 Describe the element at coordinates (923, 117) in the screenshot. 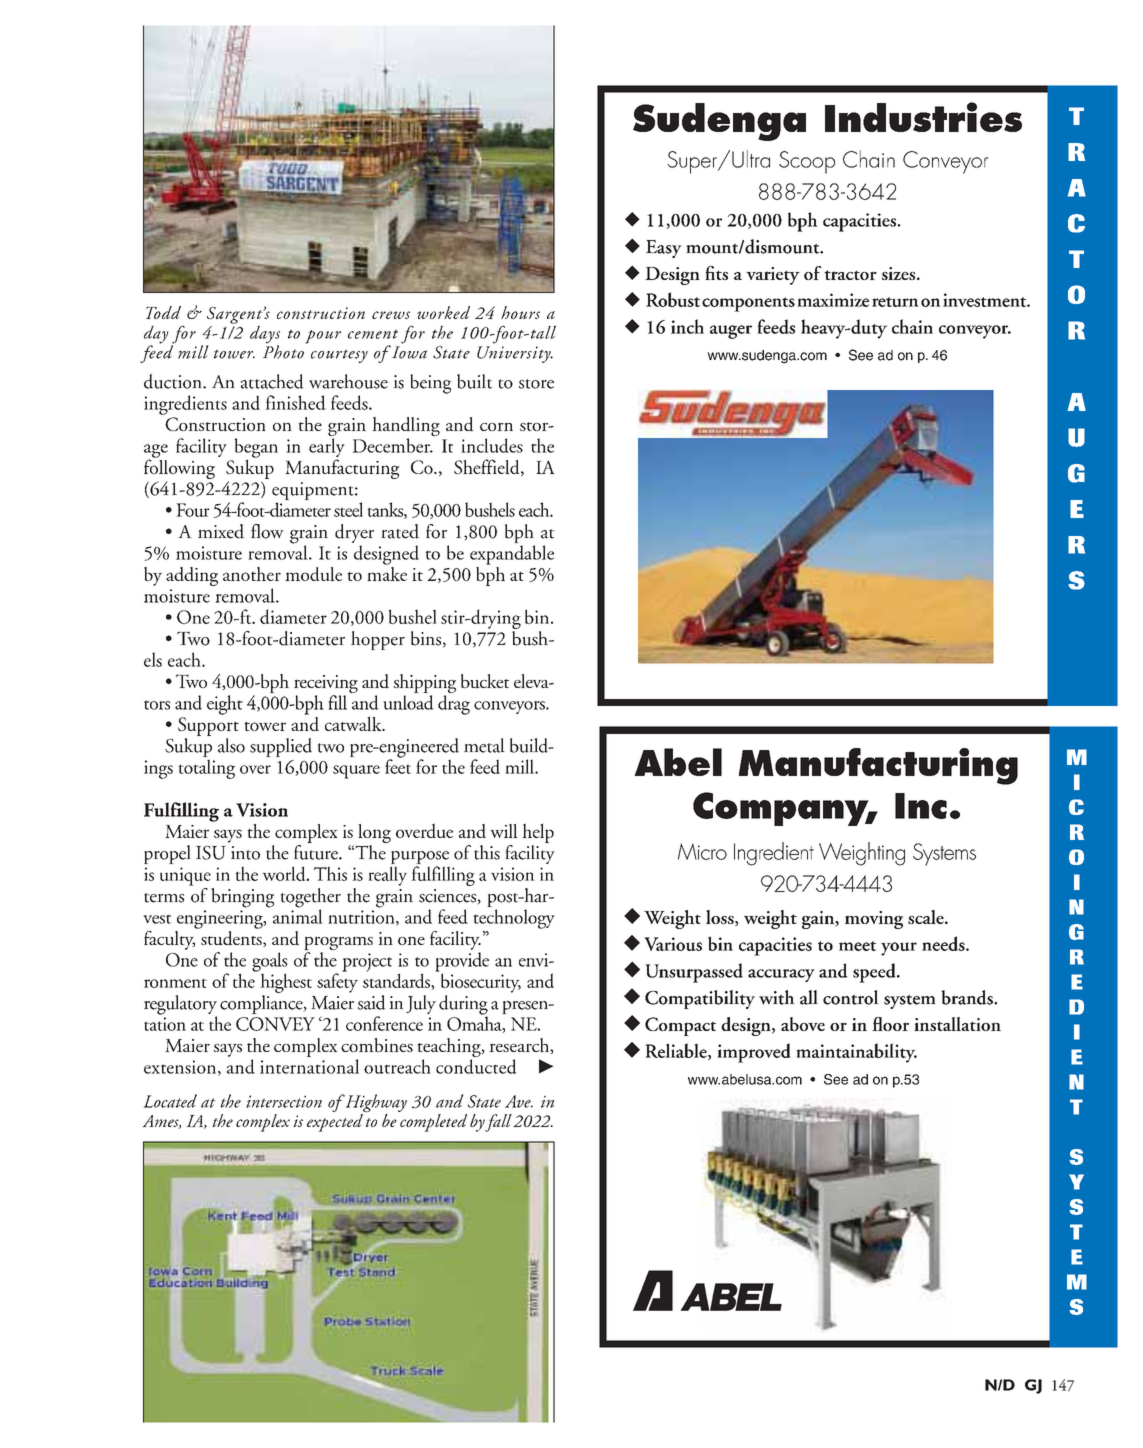

I see `Industries` at that location.
